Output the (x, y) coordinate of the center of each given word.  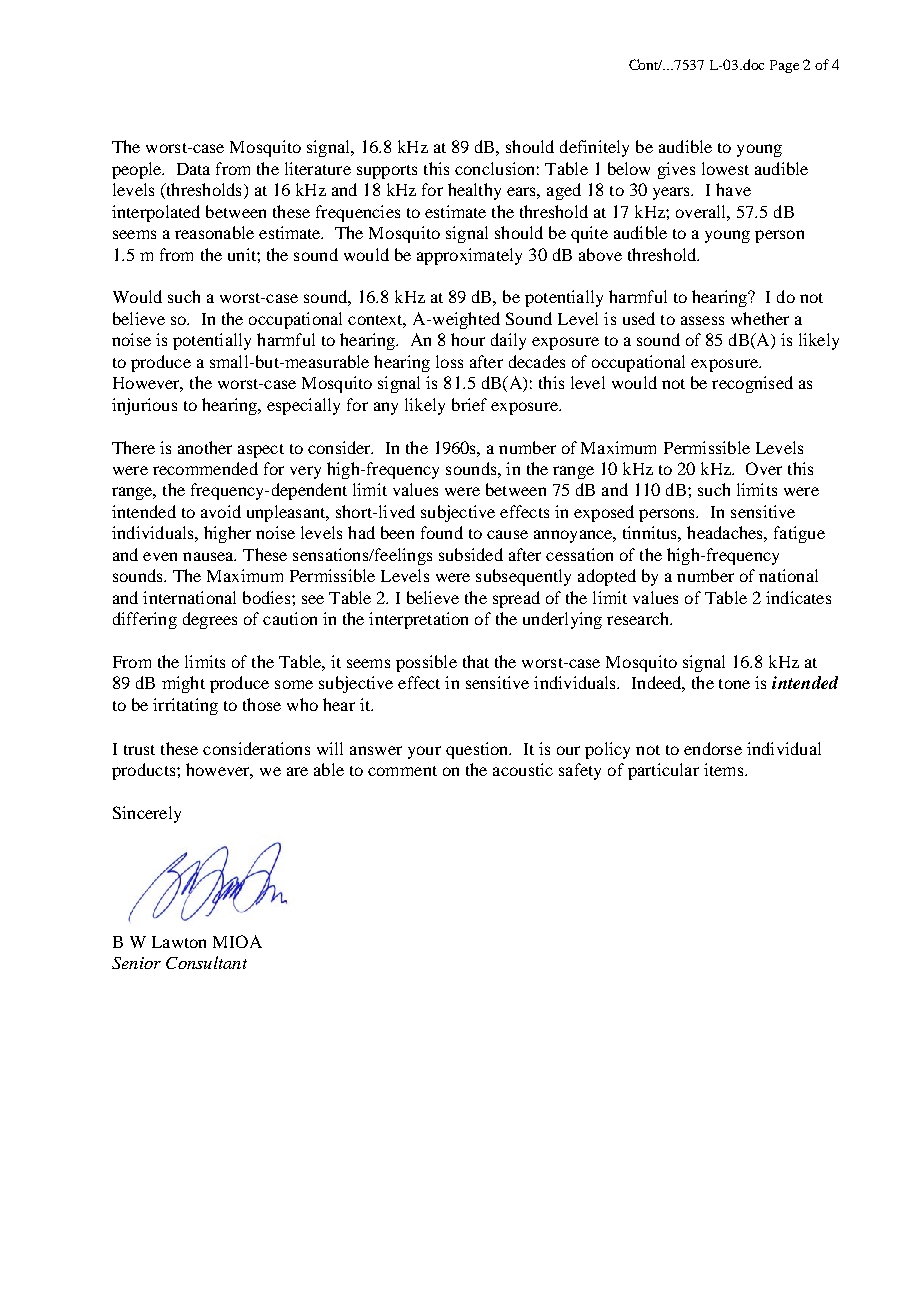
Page (784, 66)
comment (402, 771)
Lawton (179, 942)
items (725, 769)
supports (387, 172)
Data (193, 169)
